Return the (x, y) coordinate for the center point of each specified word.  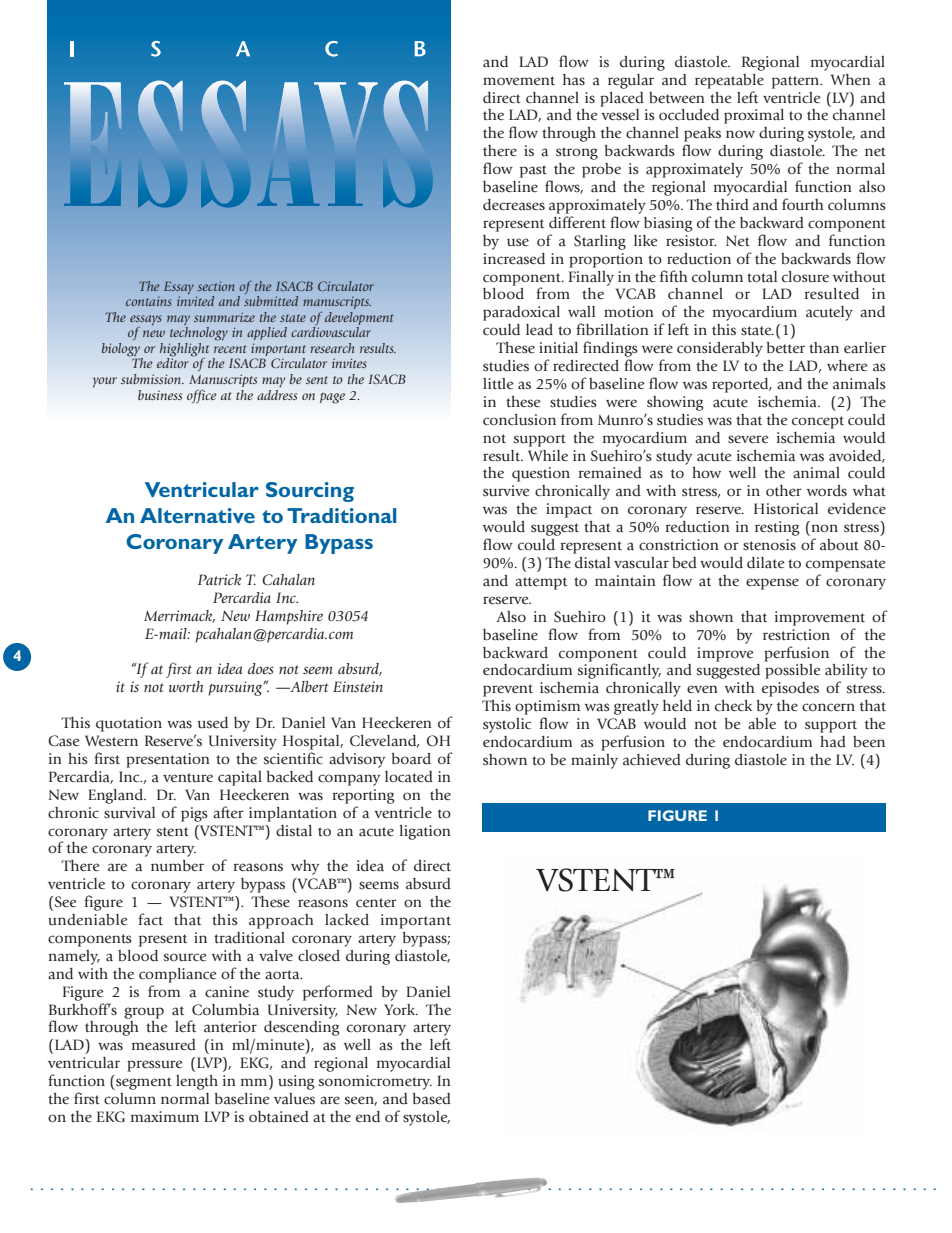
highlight (184, 351)
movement (519, 81)
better (786, 348)
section (215, 286)
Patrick (219, 579)
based (432, 1099)
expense (772, 584)
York (401, 1009)
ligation (425, 832)
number (177, 866)
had (833, 741)
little (498, 384)
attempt (541, 583)
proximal (754, 116)
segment (143, 1082)
